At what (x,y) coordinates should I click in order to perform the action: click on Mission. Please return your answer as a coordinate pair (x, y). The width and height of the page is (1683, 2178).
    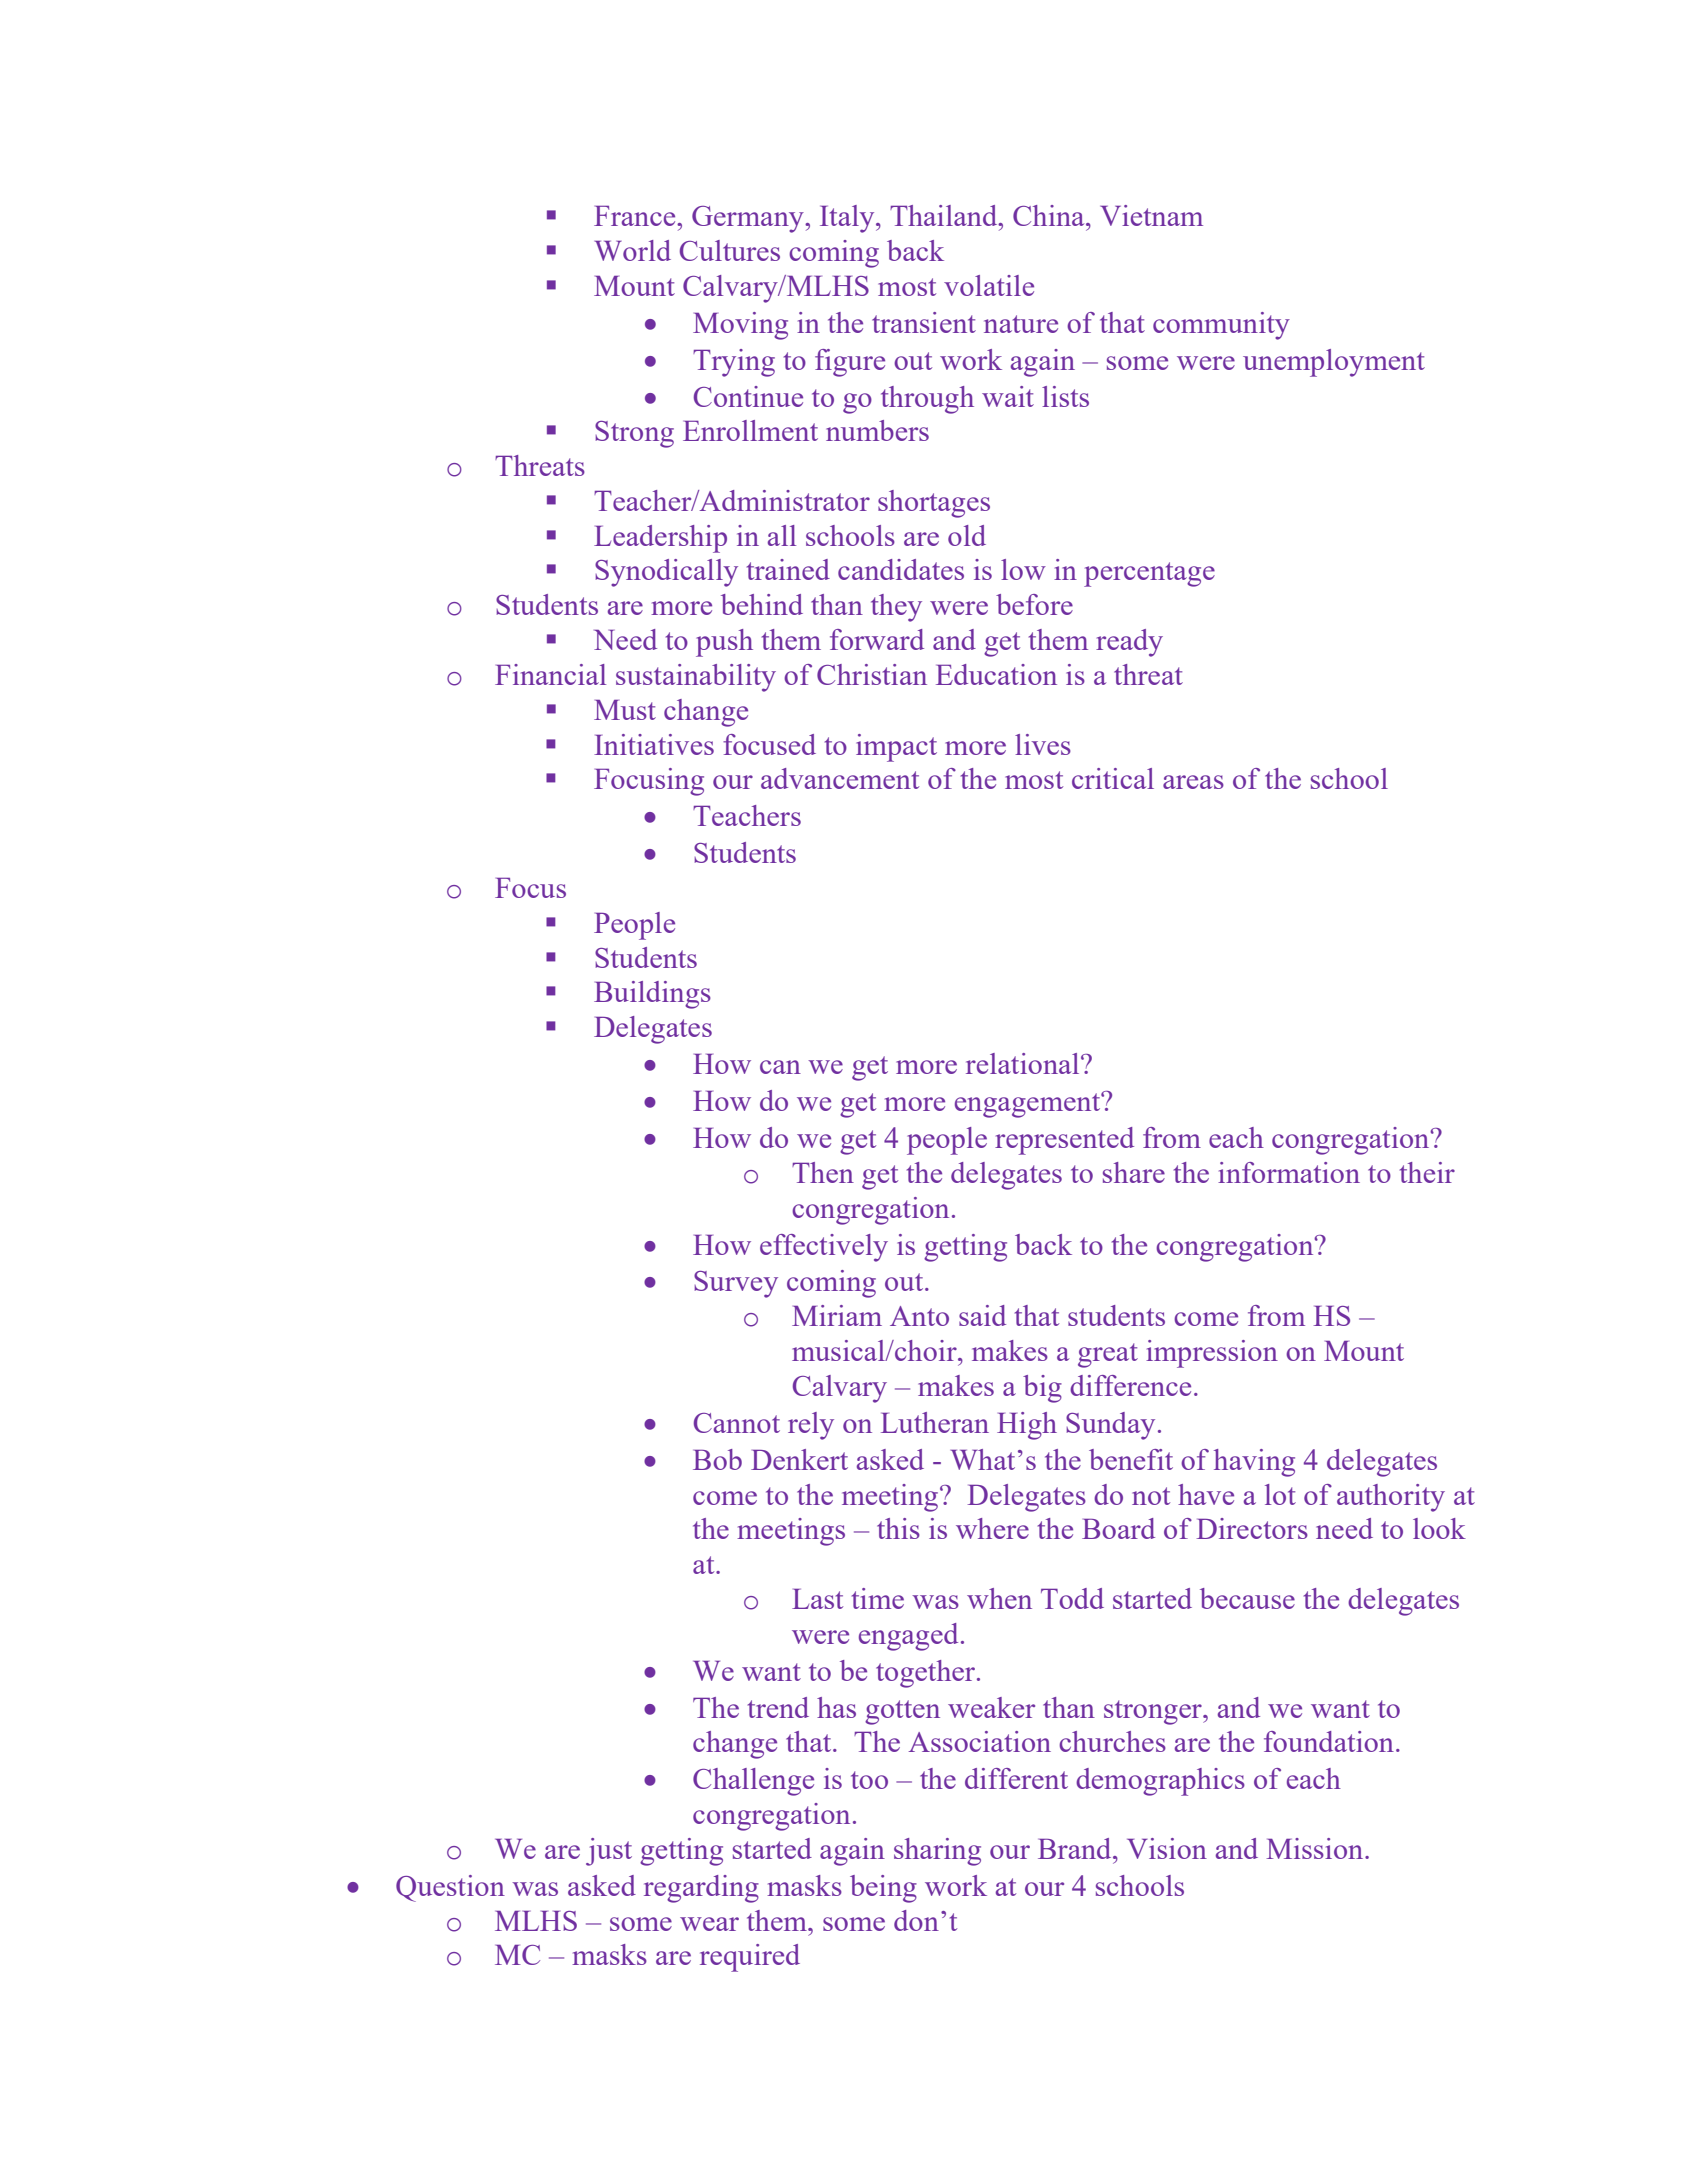
    Looking at the image, I should click on (1316, 1848).
